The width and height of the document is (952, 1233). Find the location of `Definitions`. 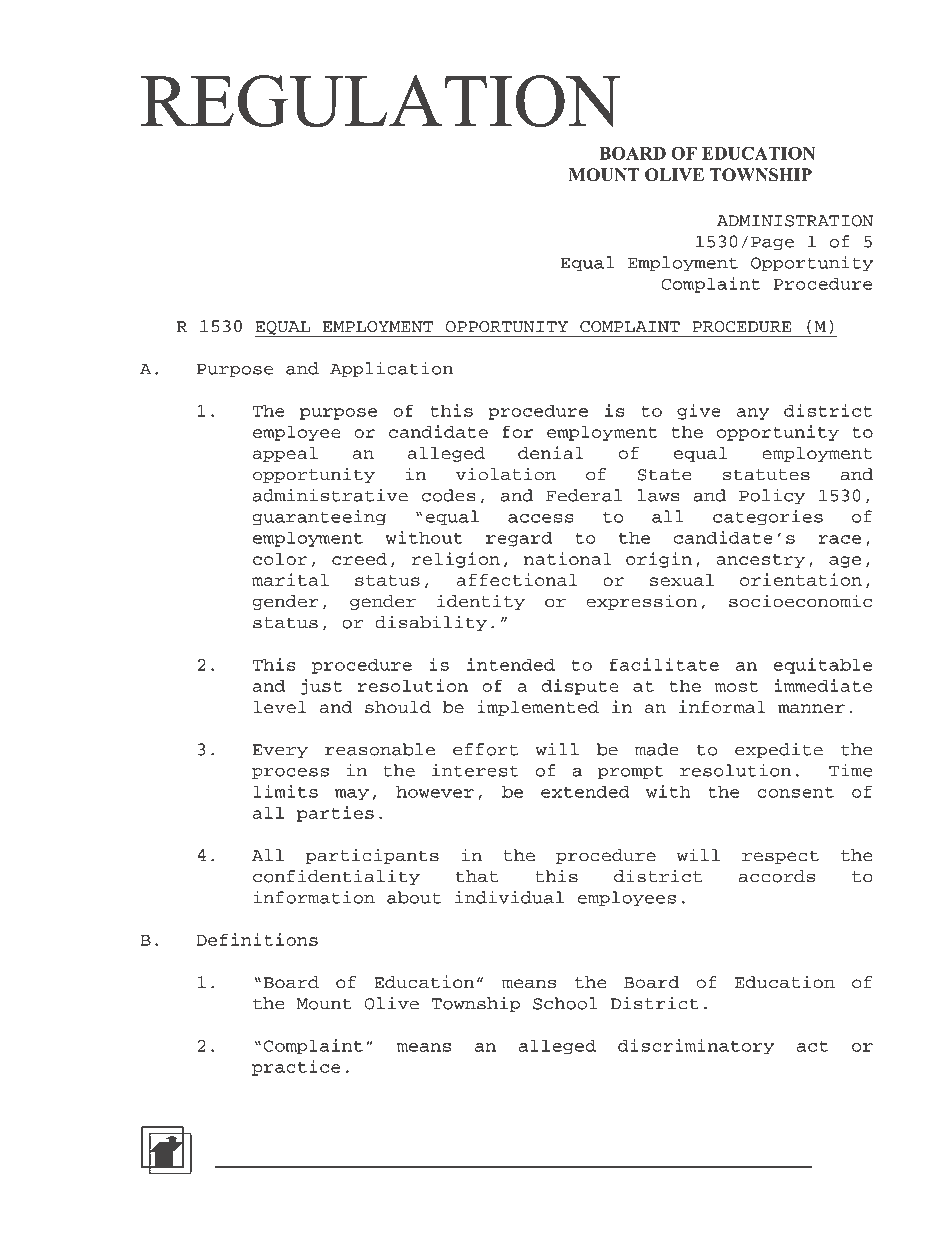

Definitions is located at coordinates (257, 939).
